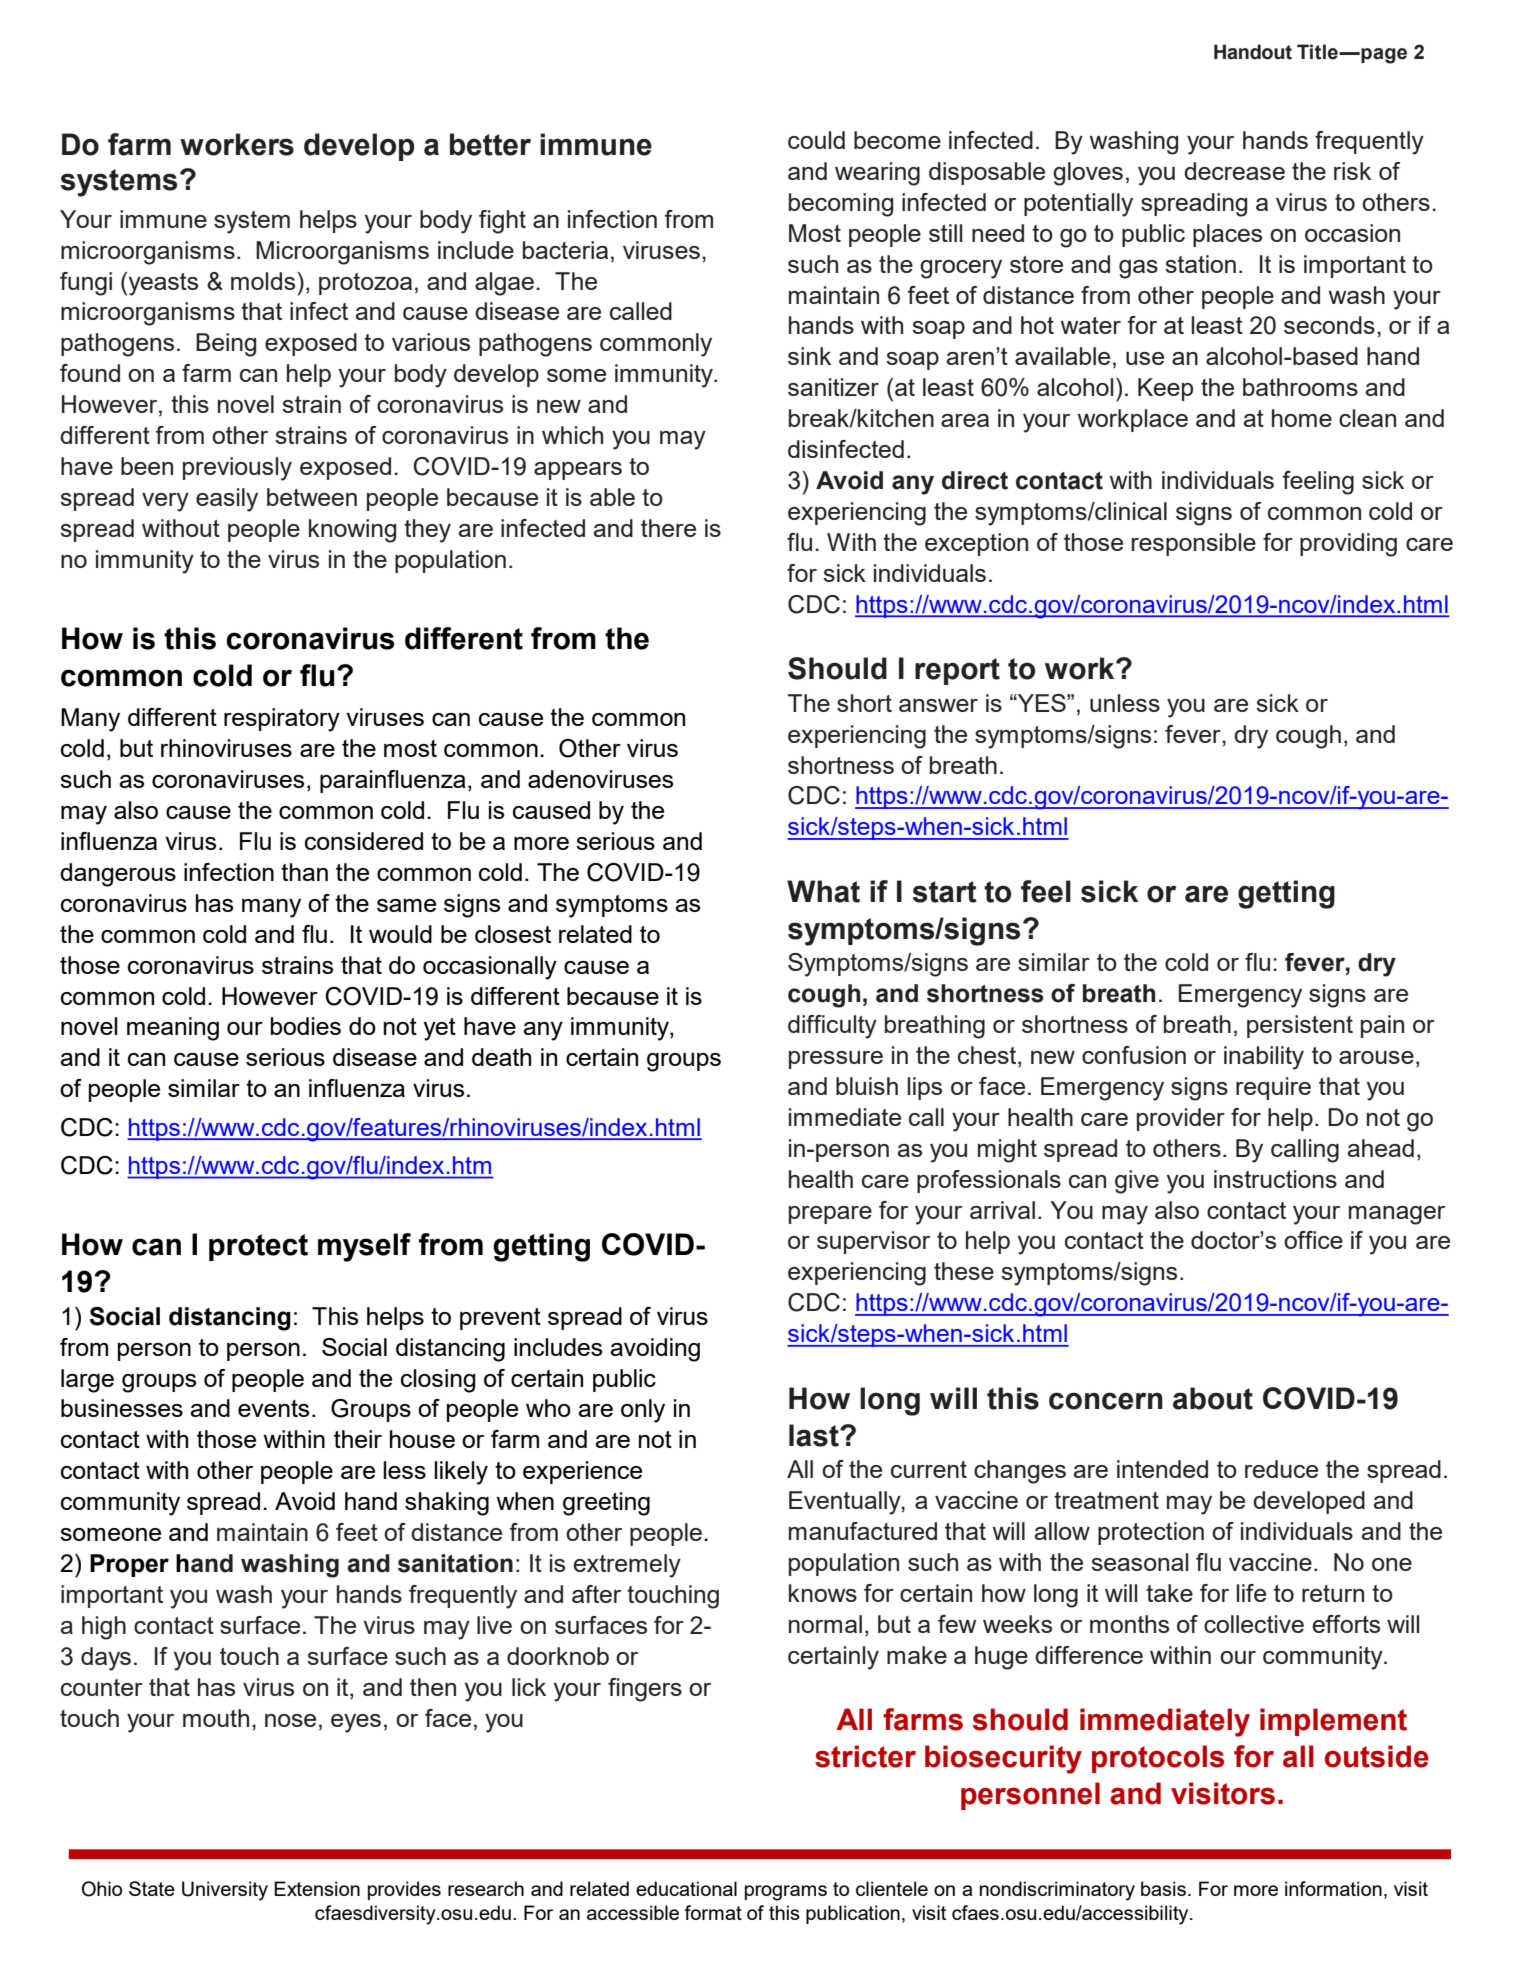 The height and width of the screenshot is (1962, 1516). I want to click on programs, so click(786, 1893).
